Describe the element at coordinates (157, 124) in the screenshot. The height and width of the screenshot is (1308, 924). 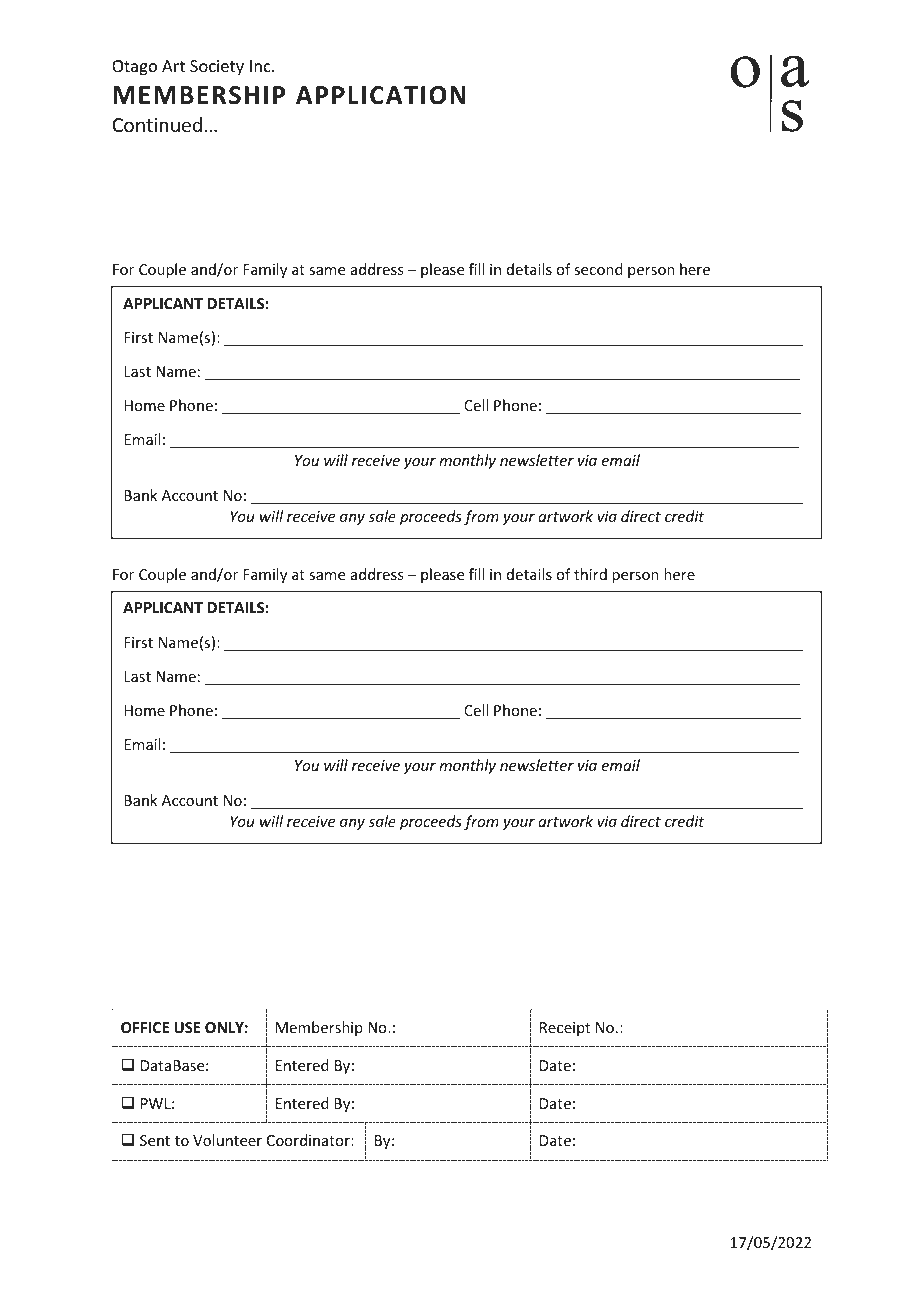
I see `Continued` at that location.
